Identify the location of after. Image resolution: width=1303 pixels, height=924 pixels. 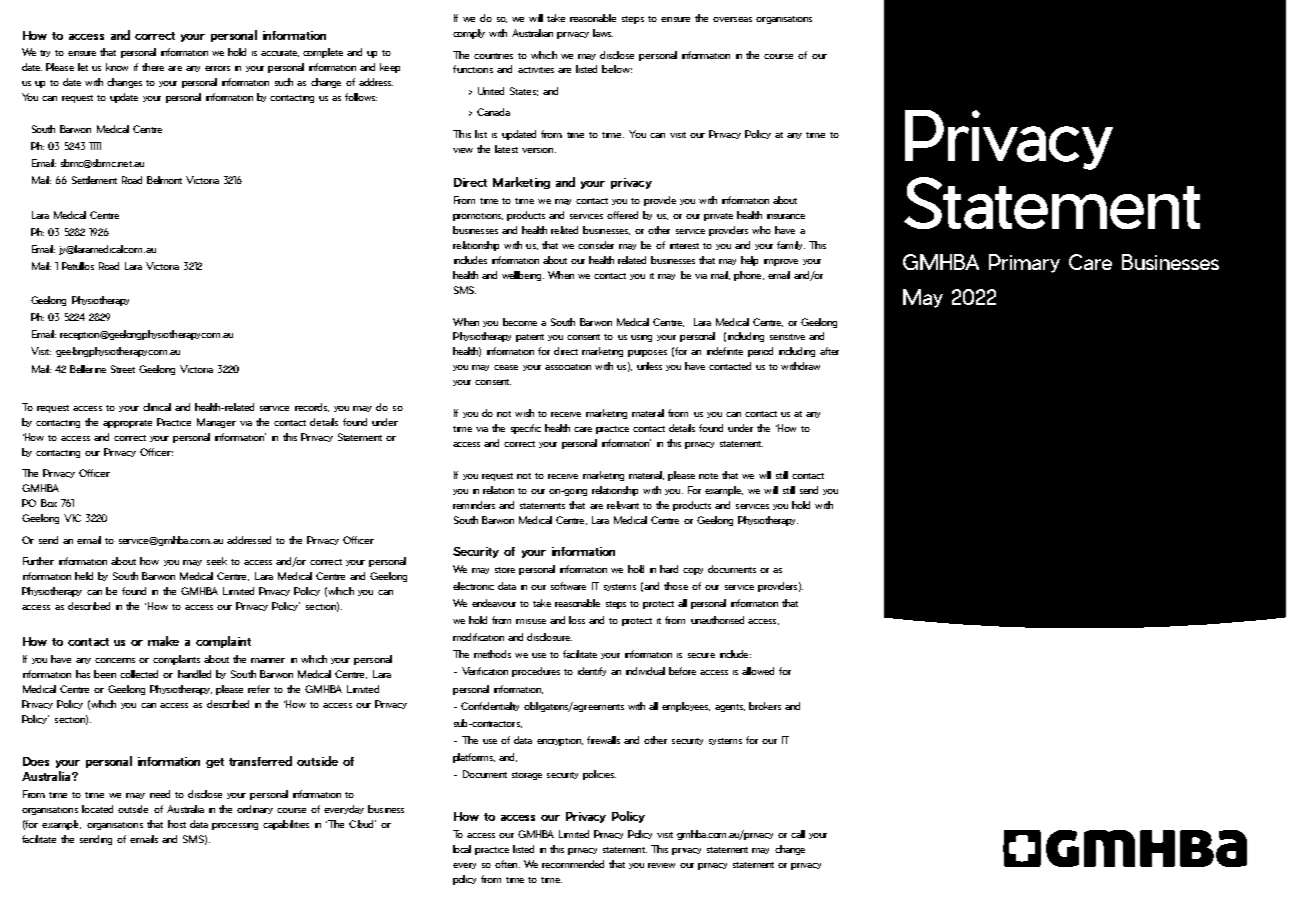
(829, 351).
